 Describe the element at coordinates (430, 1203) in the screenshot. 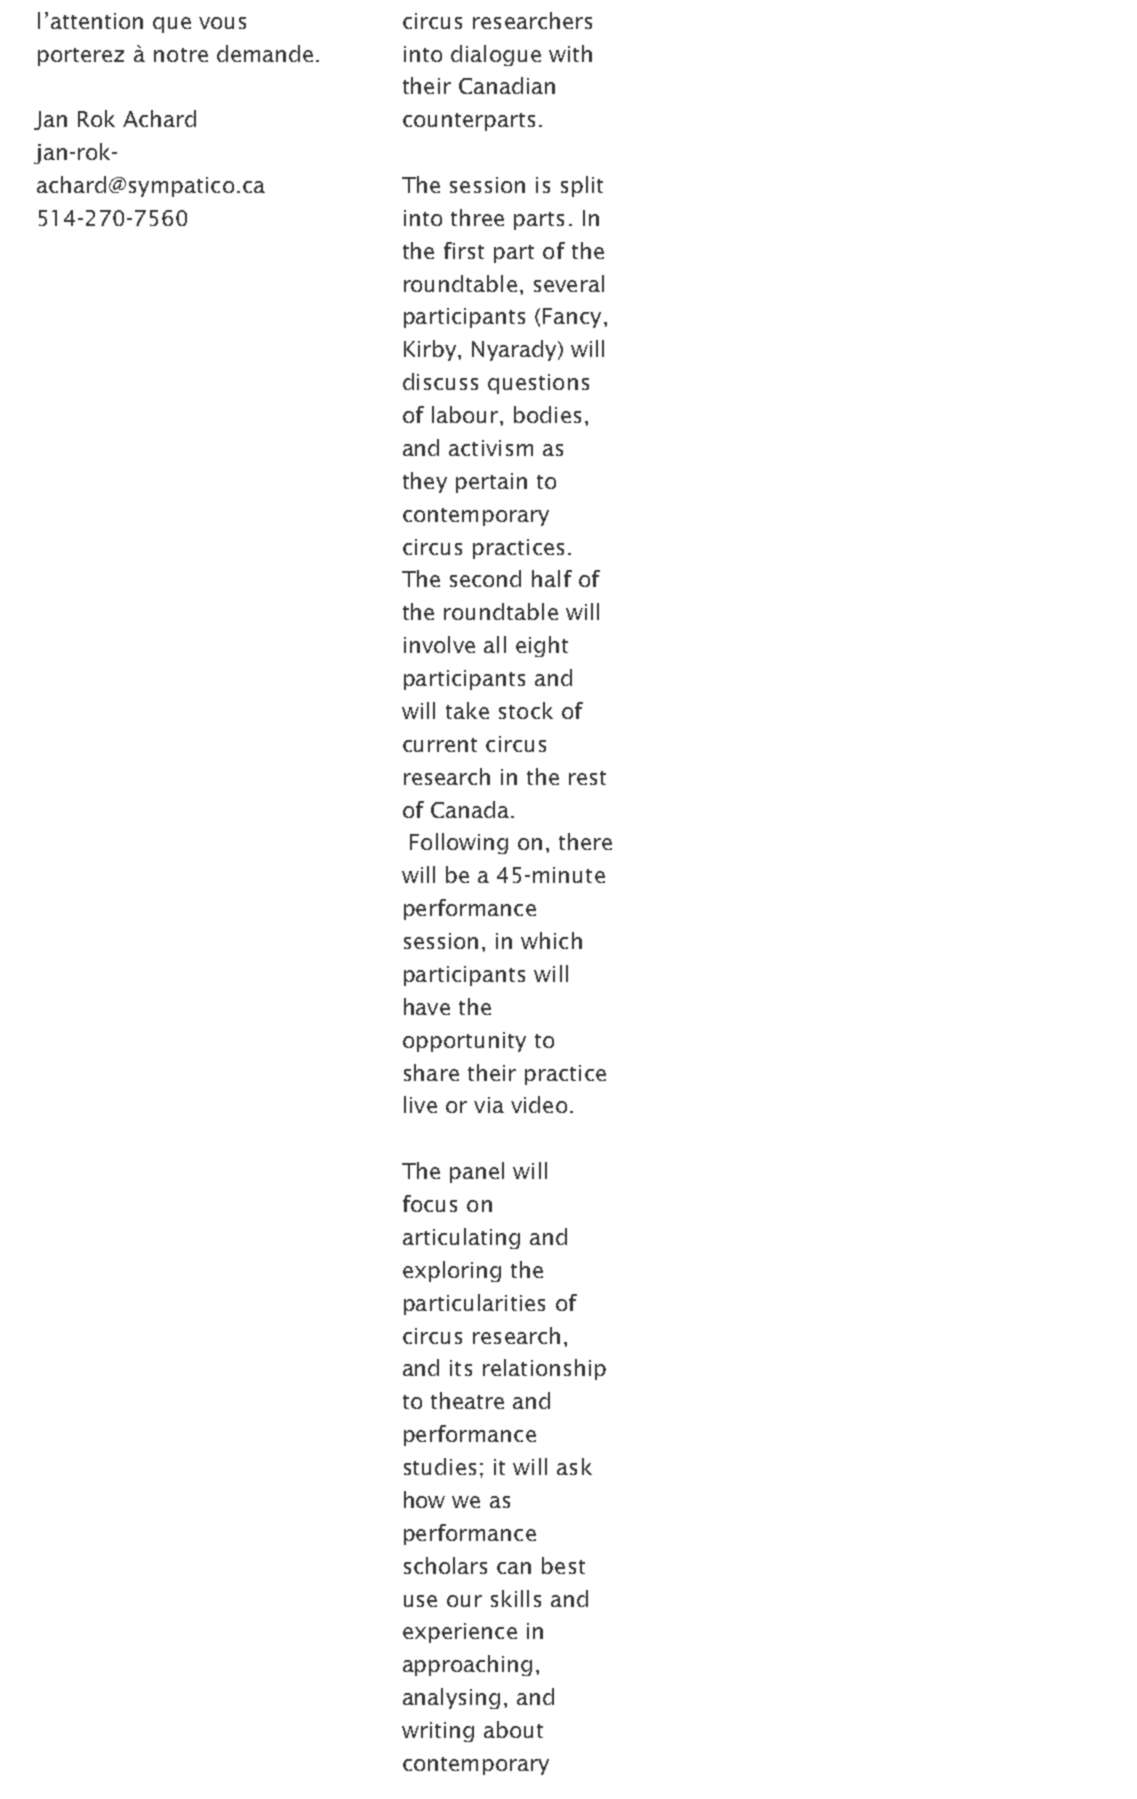

I see `focus` at that location.
